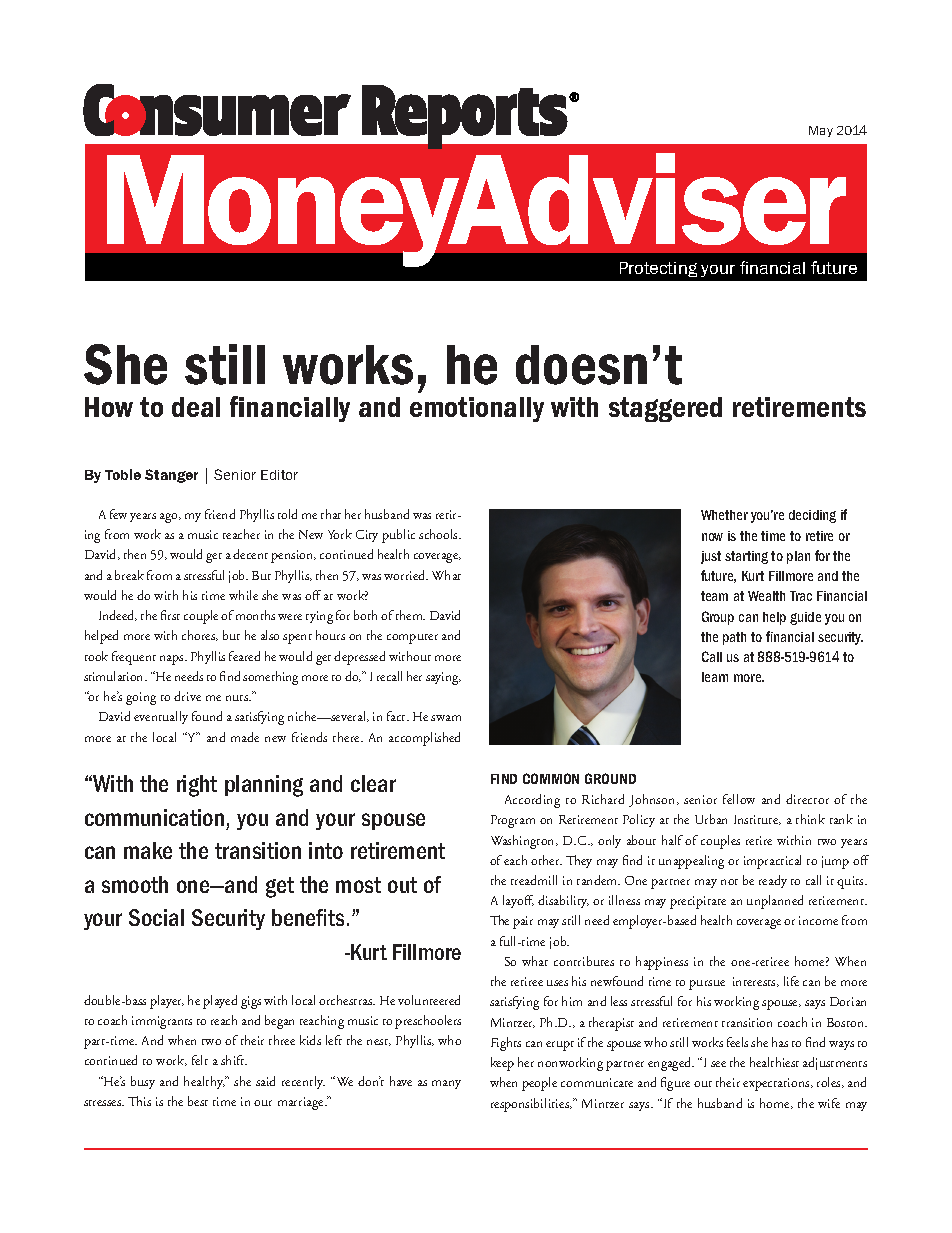 This screenshot has width=952, height=1233. Describe the element at coordinates (477, 409) in the screenshot. I see `emotionally` at that location.
